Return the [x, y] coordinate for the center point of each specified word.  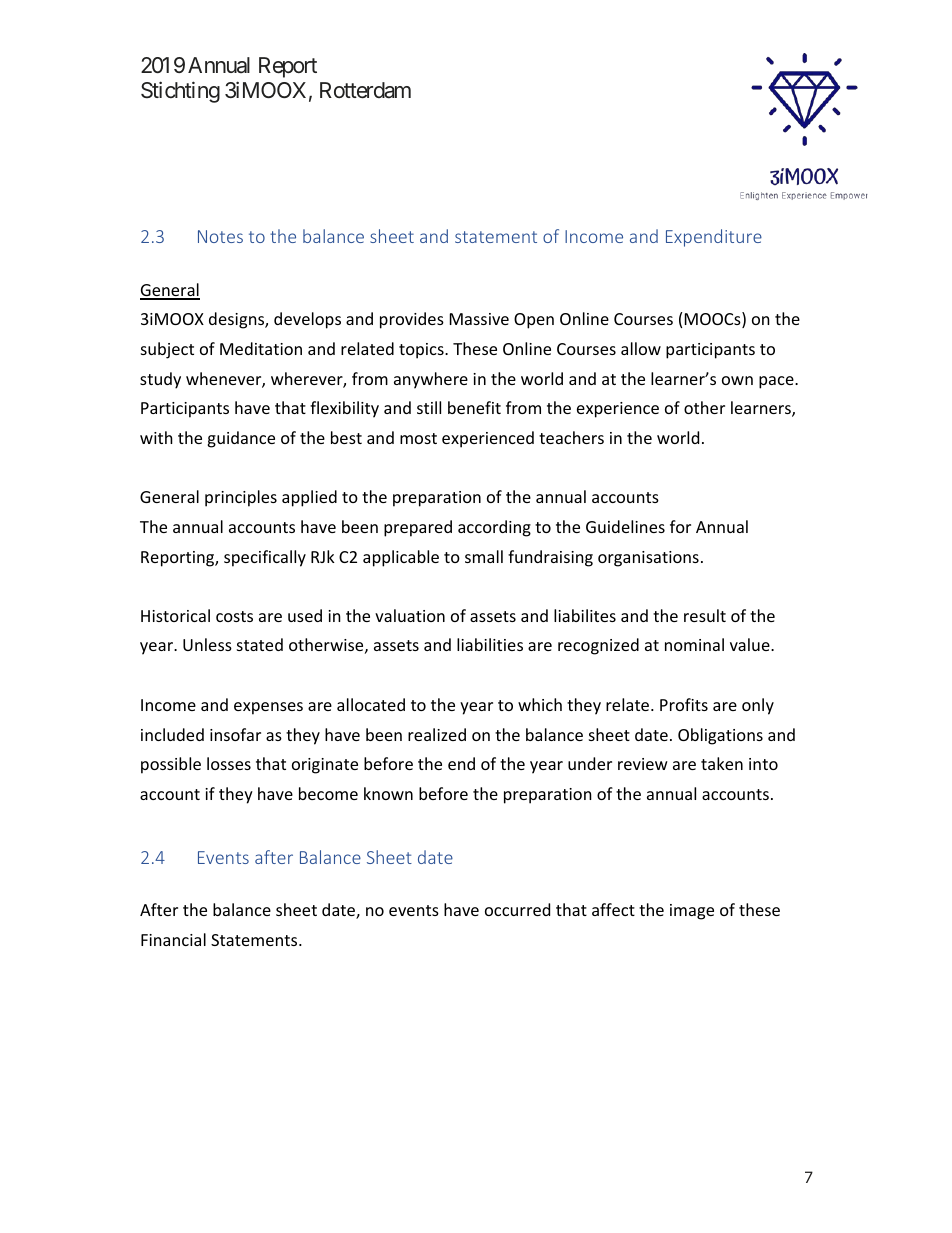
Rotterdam [365, 90]
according [494, 528]
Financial [173, 939]
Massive [479, 319]
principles [241, 498]
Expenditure [714, 238]
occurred [517, 909]
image [692, 912]
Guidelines [625, 526]
